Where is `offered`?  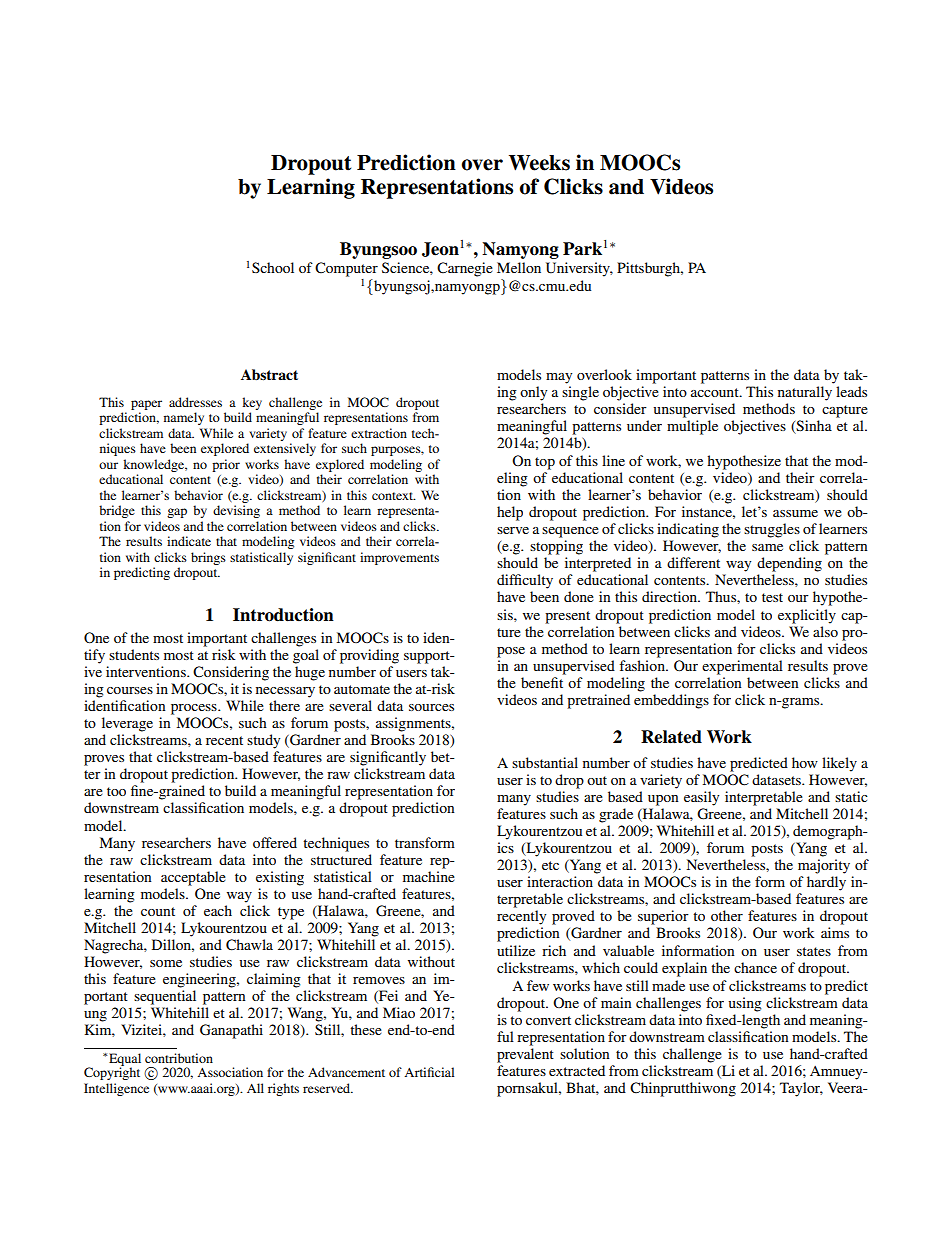 offered is located at coordinates (275, 842).
